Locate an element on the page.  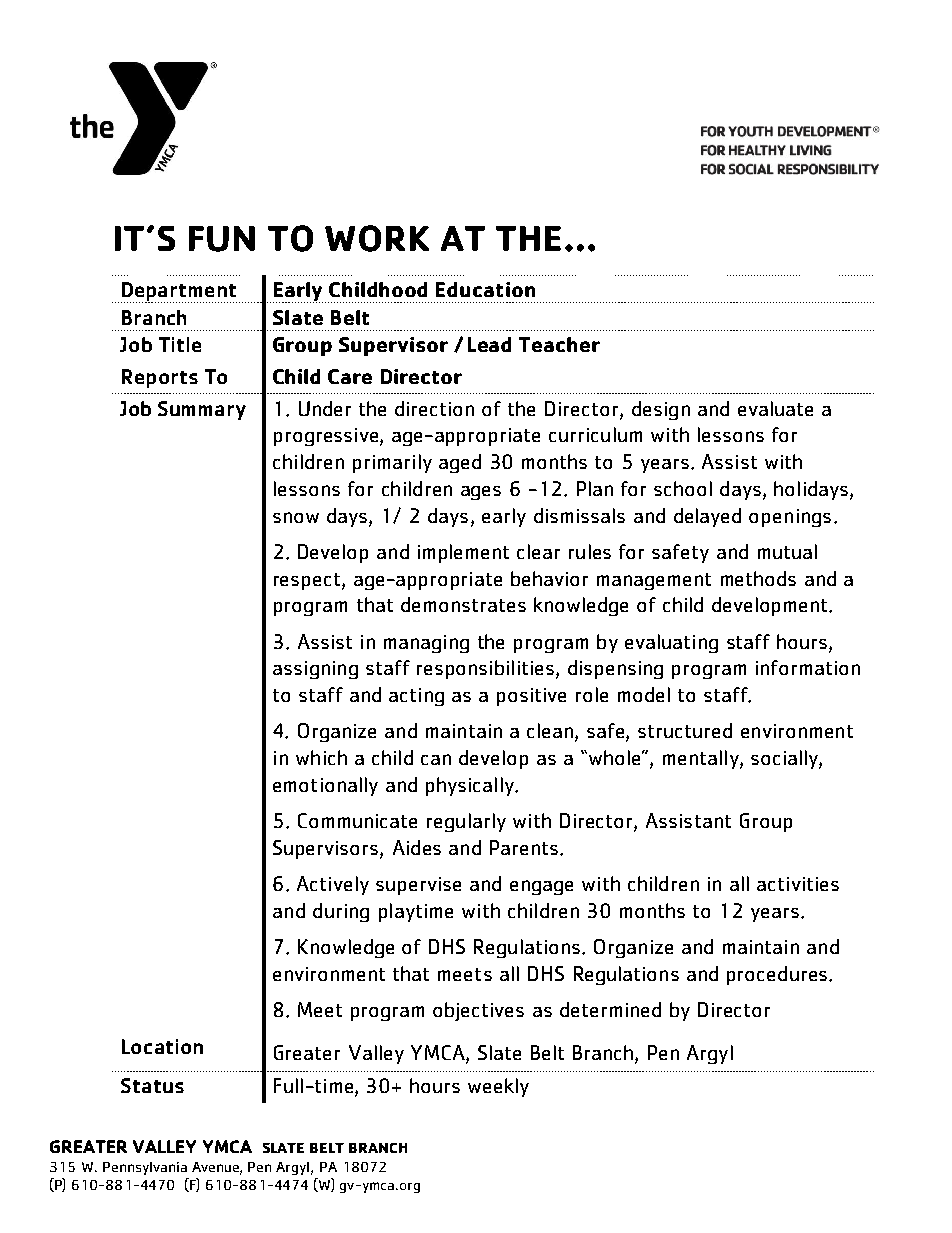
Pennsylvania is located at coordinates (145, 1168).
